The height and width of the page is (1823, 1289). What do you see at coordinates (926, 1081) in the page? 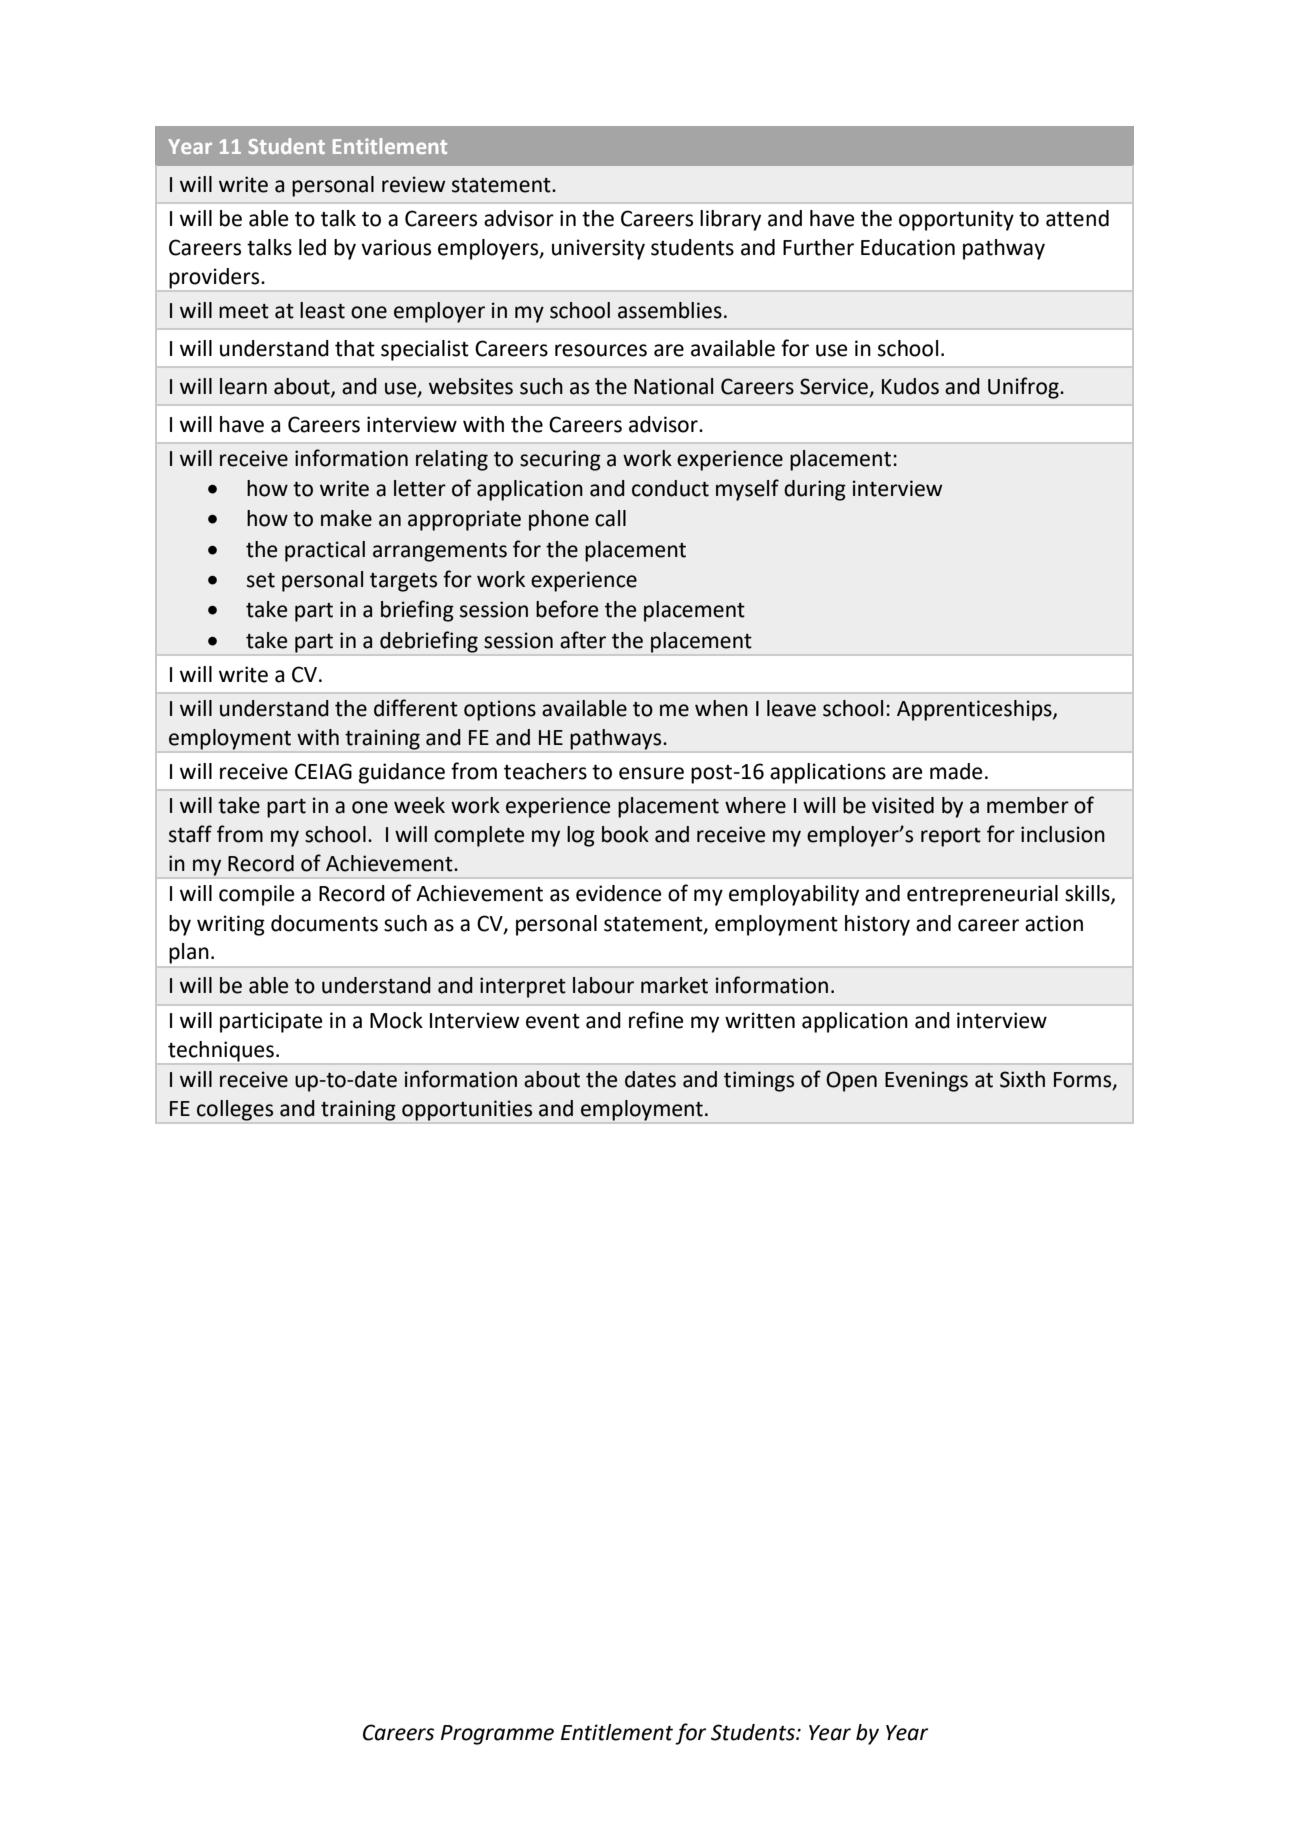
I see `Evenings` at bounding box center [926, 1081].
